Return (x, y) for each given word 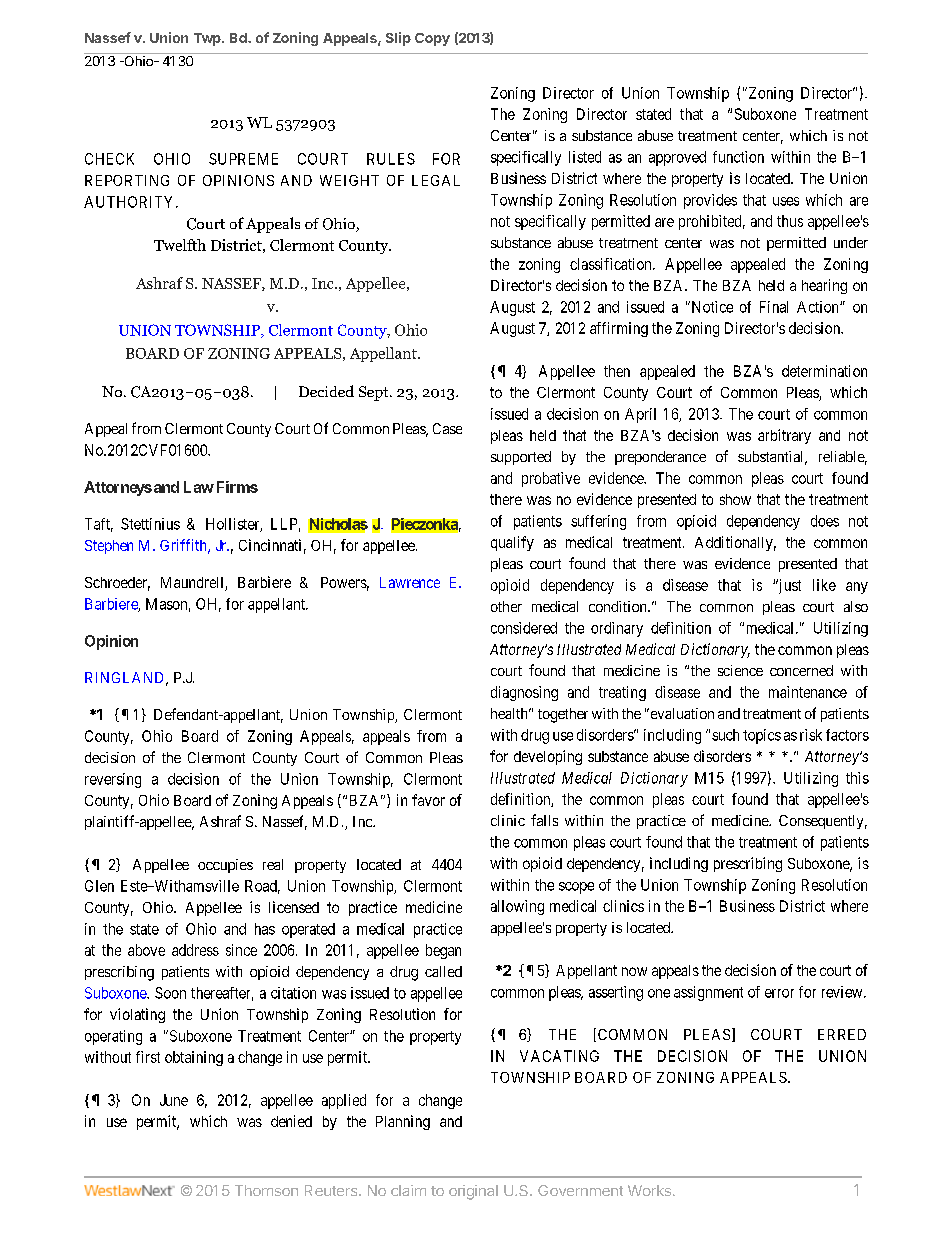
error (779, 993)
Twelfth (180, 245)
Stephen (109, 547)
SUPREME (243, 159)
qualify (512, 543)
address (195, 950)
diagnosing (524, 693)
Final (774, 307)
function (738, 157)
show (735, 499)
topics (762, 736)
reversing (113, 780)
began (443, 951)
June (174, 1100)
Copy (432, 39)
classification (612, 264)
